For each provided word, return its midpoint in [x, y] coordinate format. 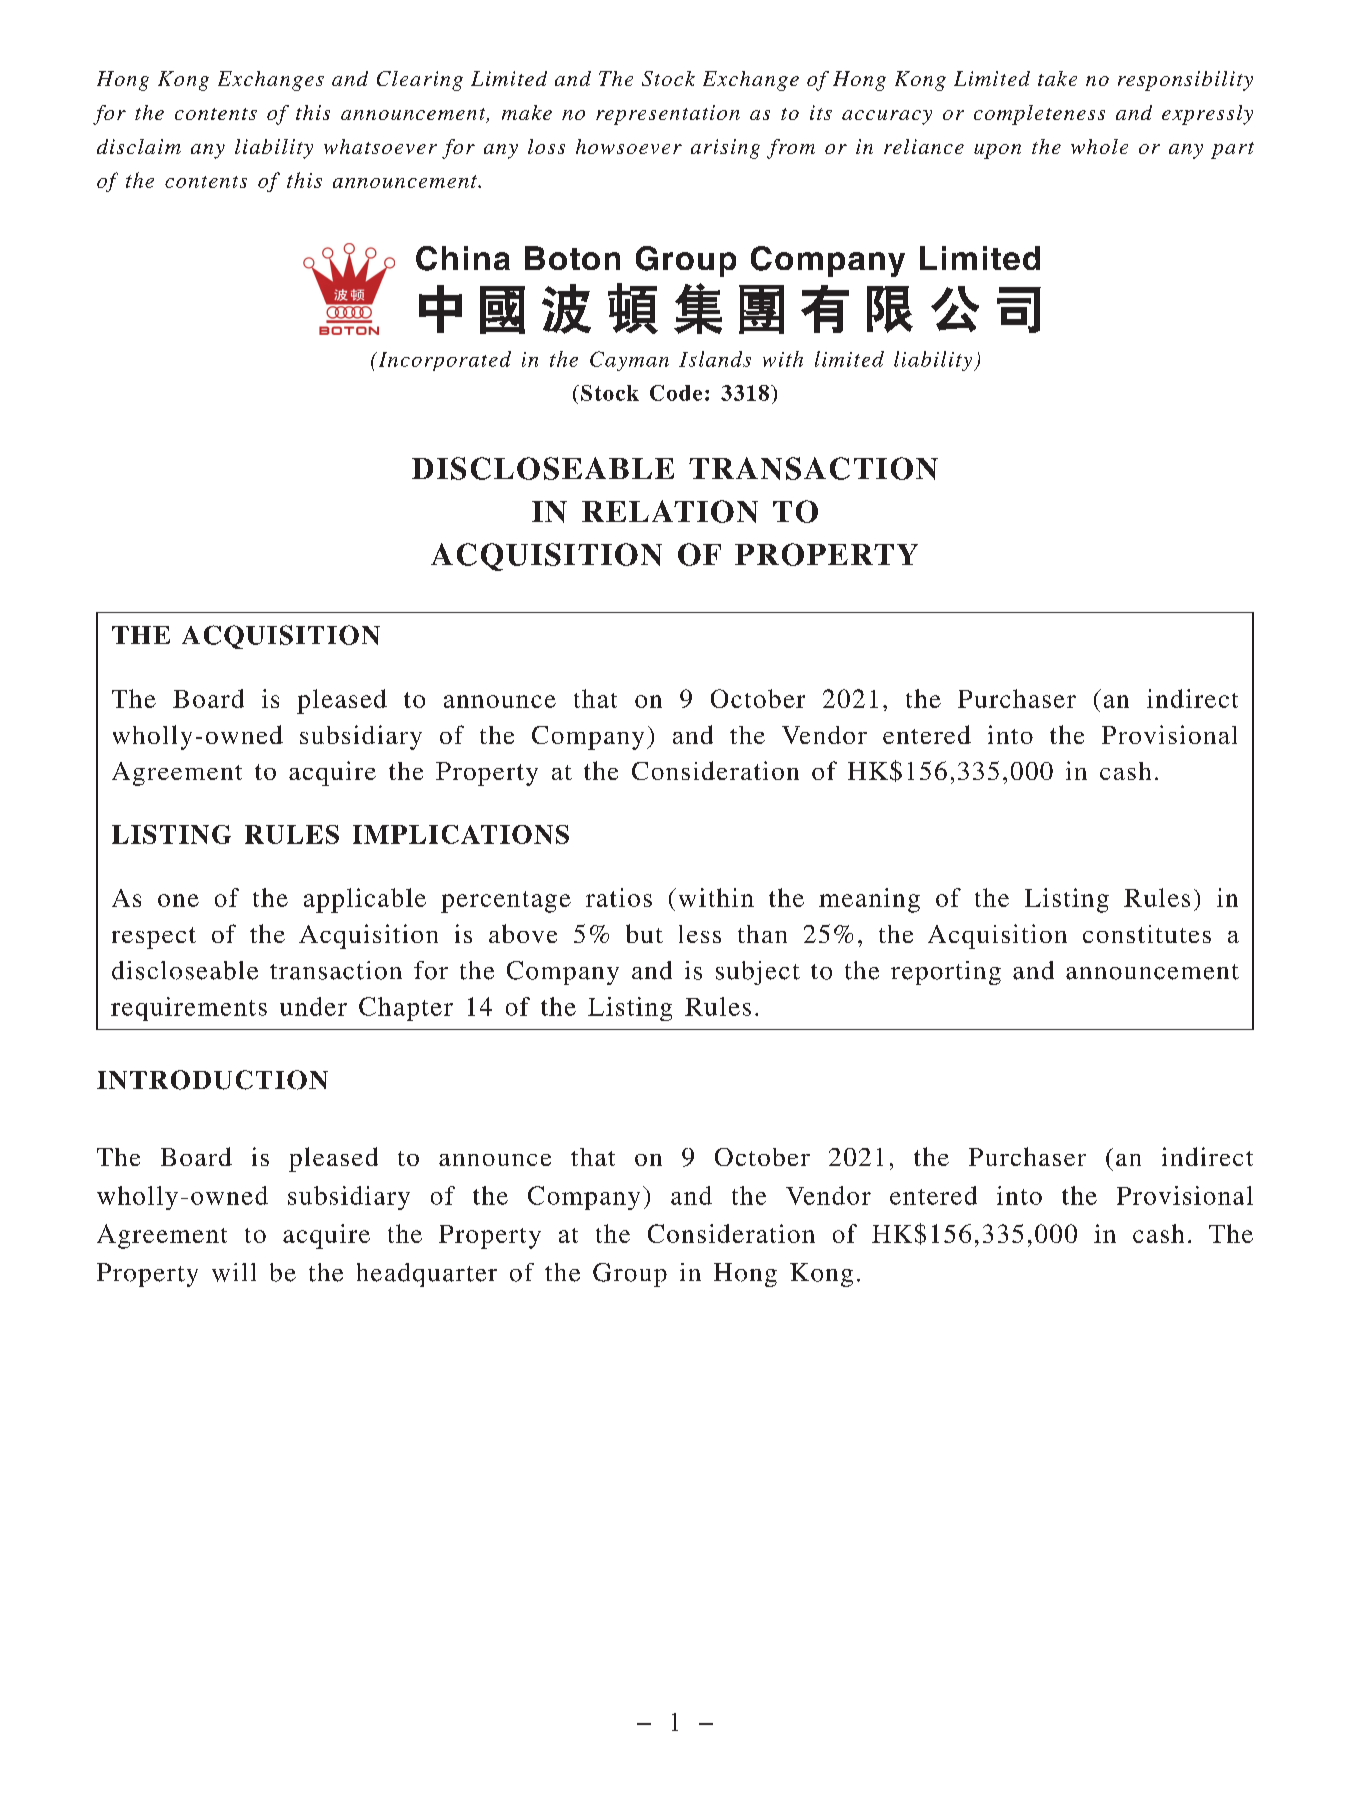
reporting [946, 973]
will [234, 1272]
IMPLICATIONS [461, 834]
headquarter [427, 1275]
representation [668, 115]
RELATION [670, 511]
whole [1099, 146]
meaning [869, 900]
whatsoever [380, 146]
